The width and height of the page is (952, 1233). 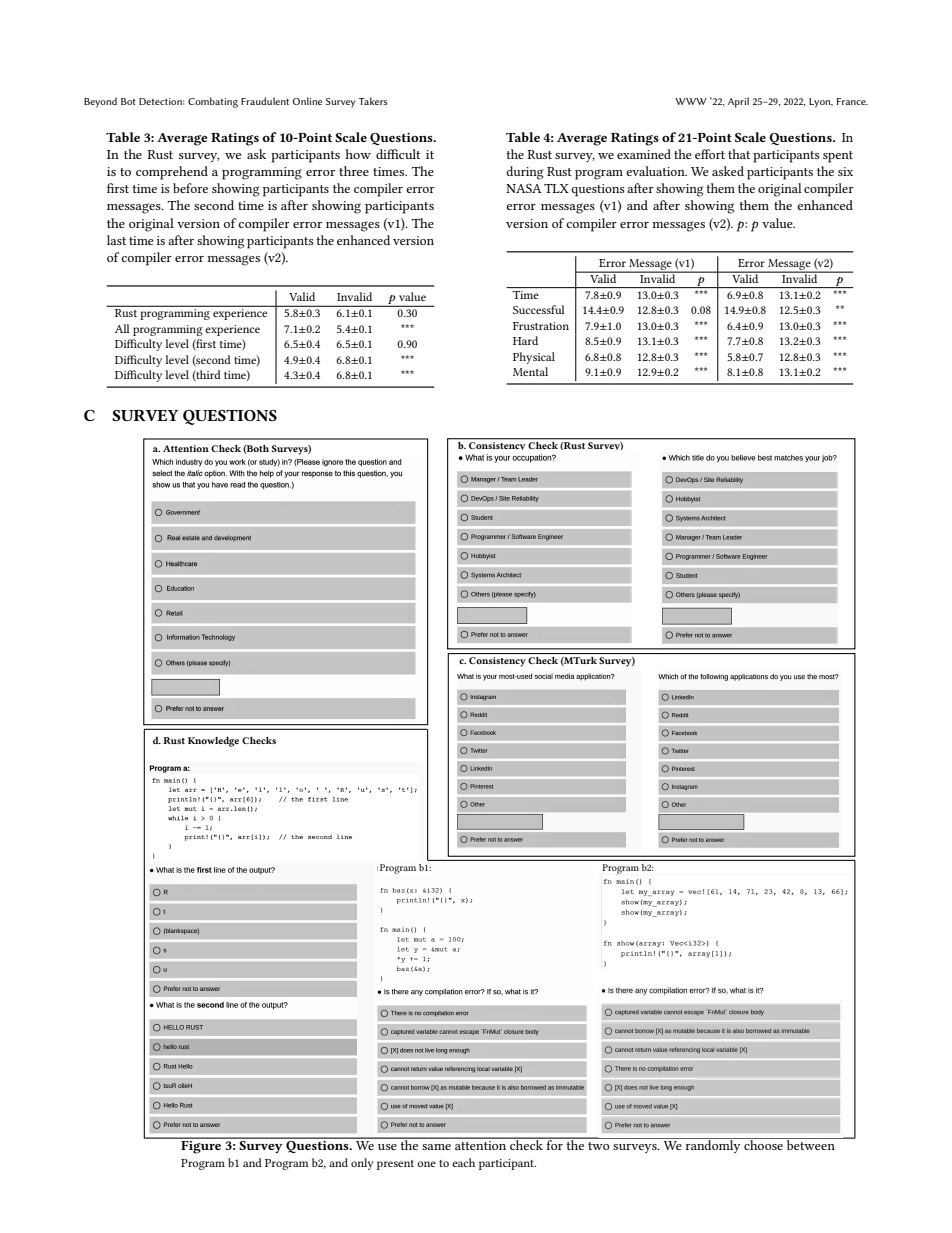 I want to click on Physical, so click(x=534, y=358).
